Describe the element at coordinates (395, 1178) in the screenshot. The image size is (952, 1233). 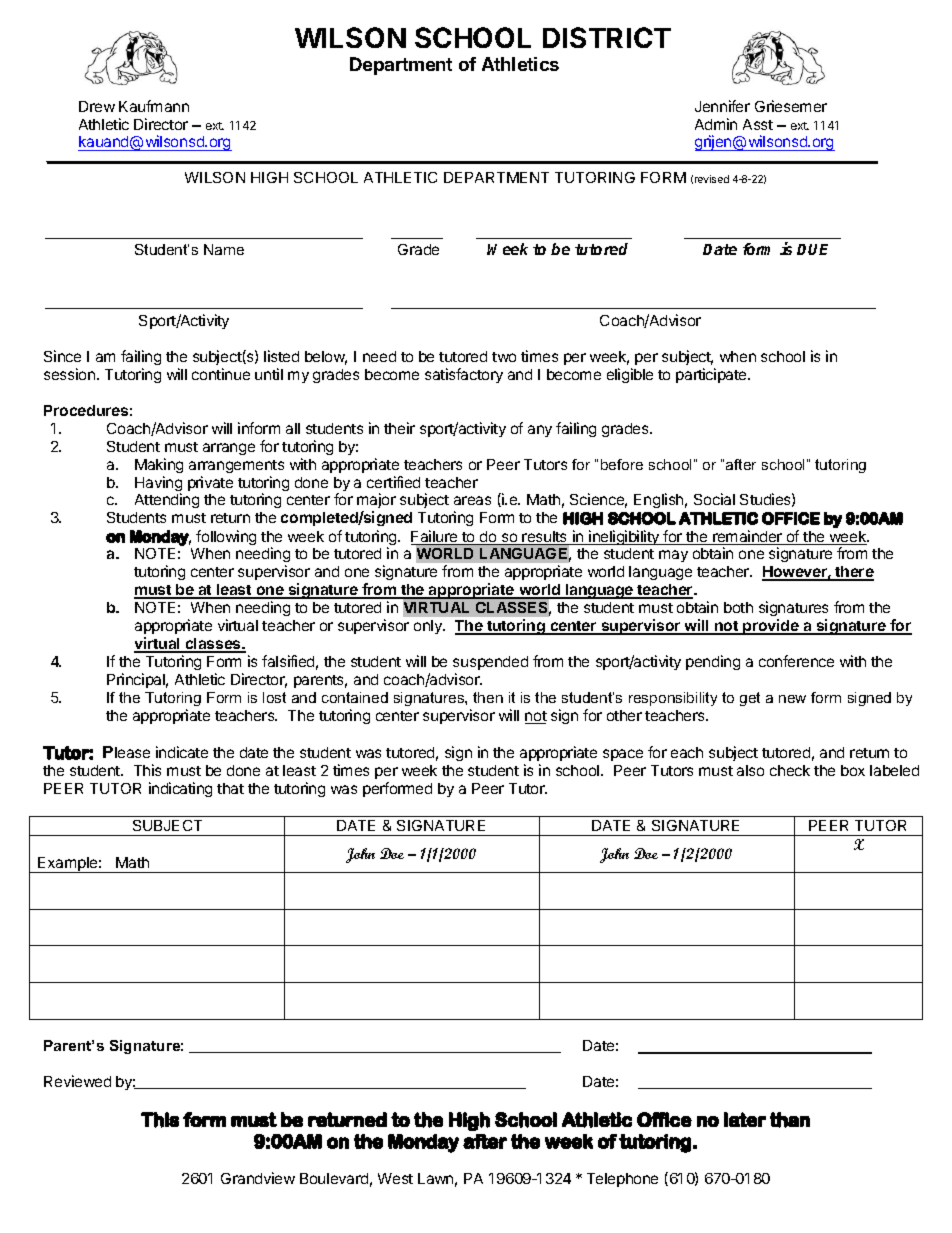
I see `West` at that location.
